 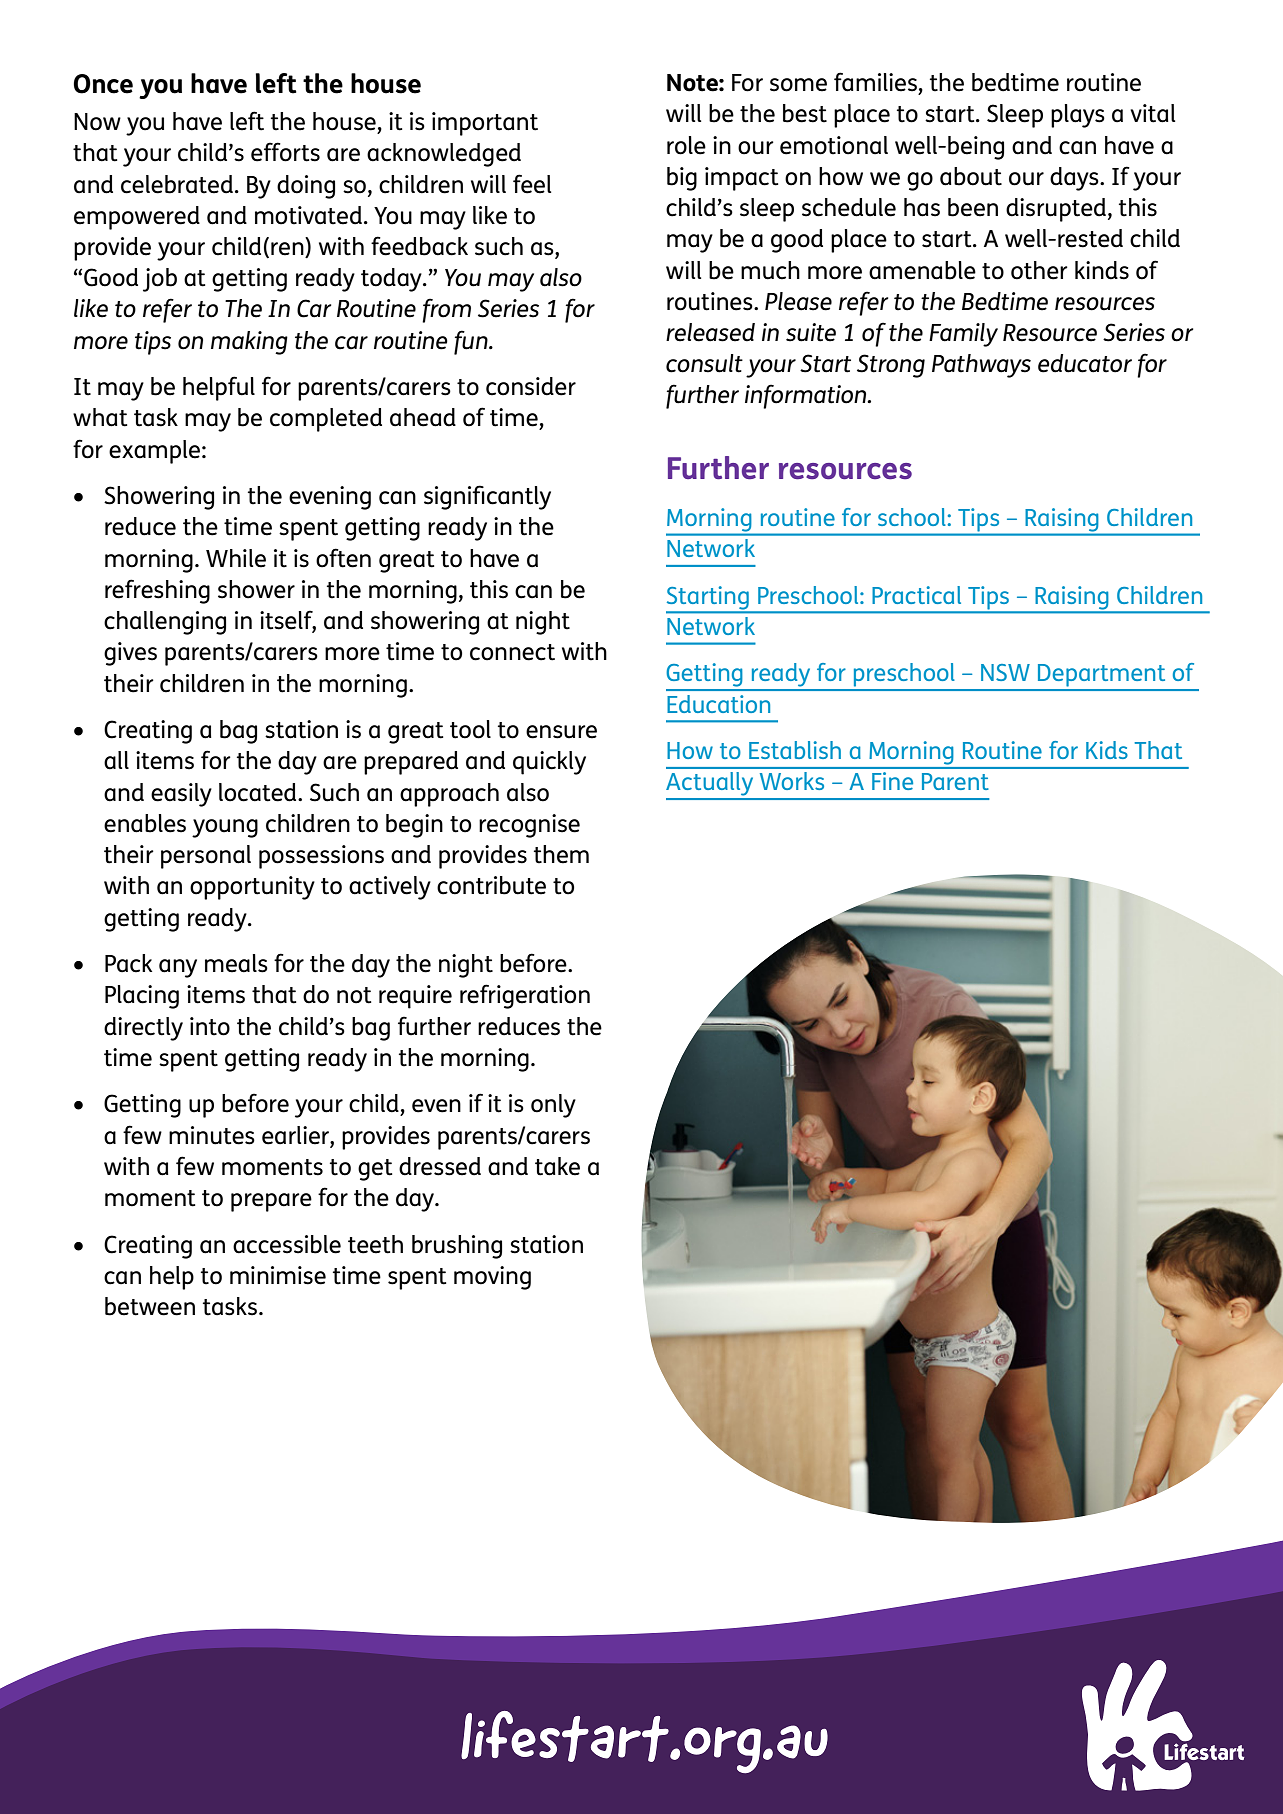 What do you see at coordinates (285, 152) in the screenshot?
I see `efforts` at bounding box center [285, 152].
